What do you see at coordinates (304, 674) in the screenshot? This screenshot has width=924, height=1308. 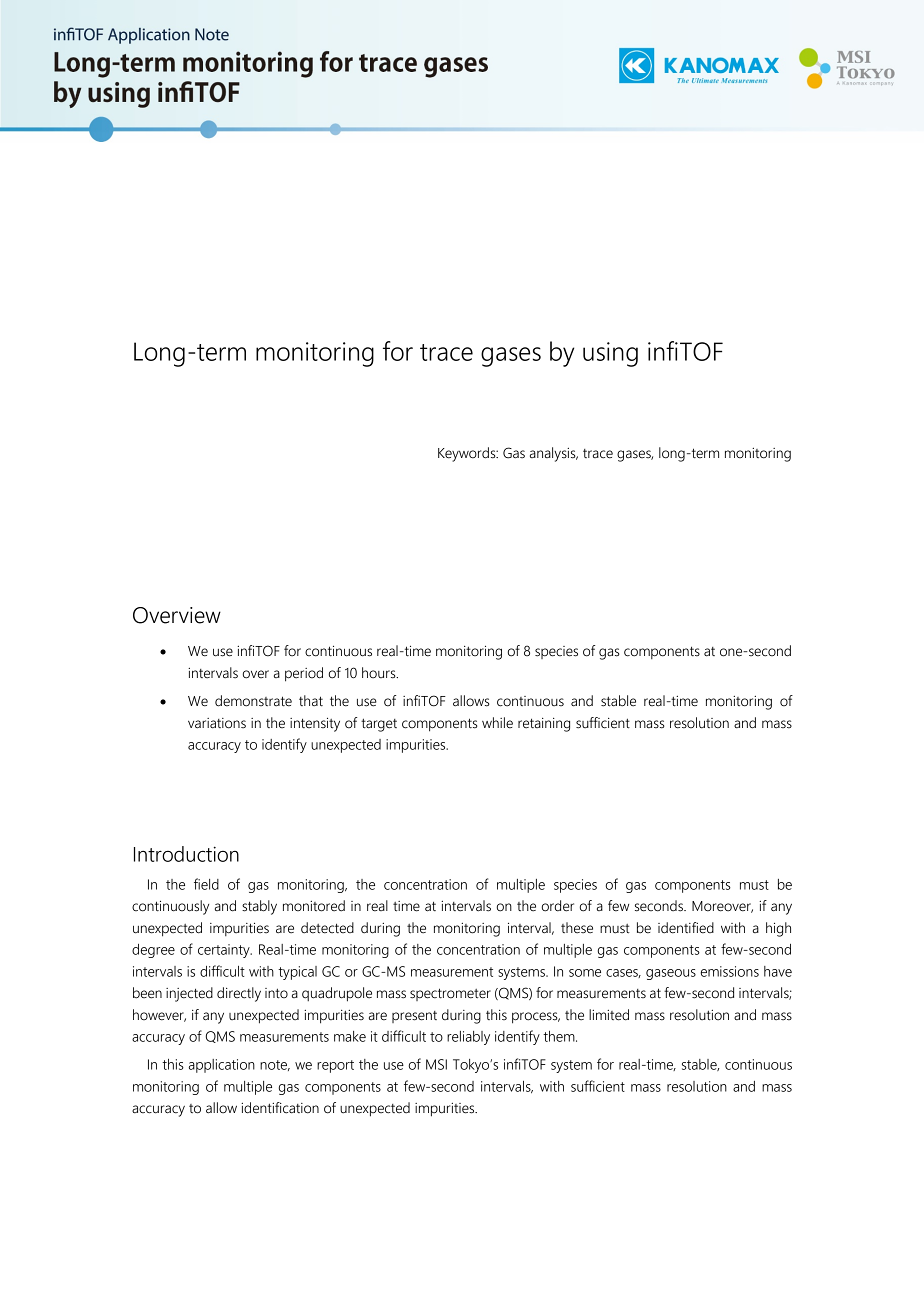 I see `period` at bounding box center [304, 674].
